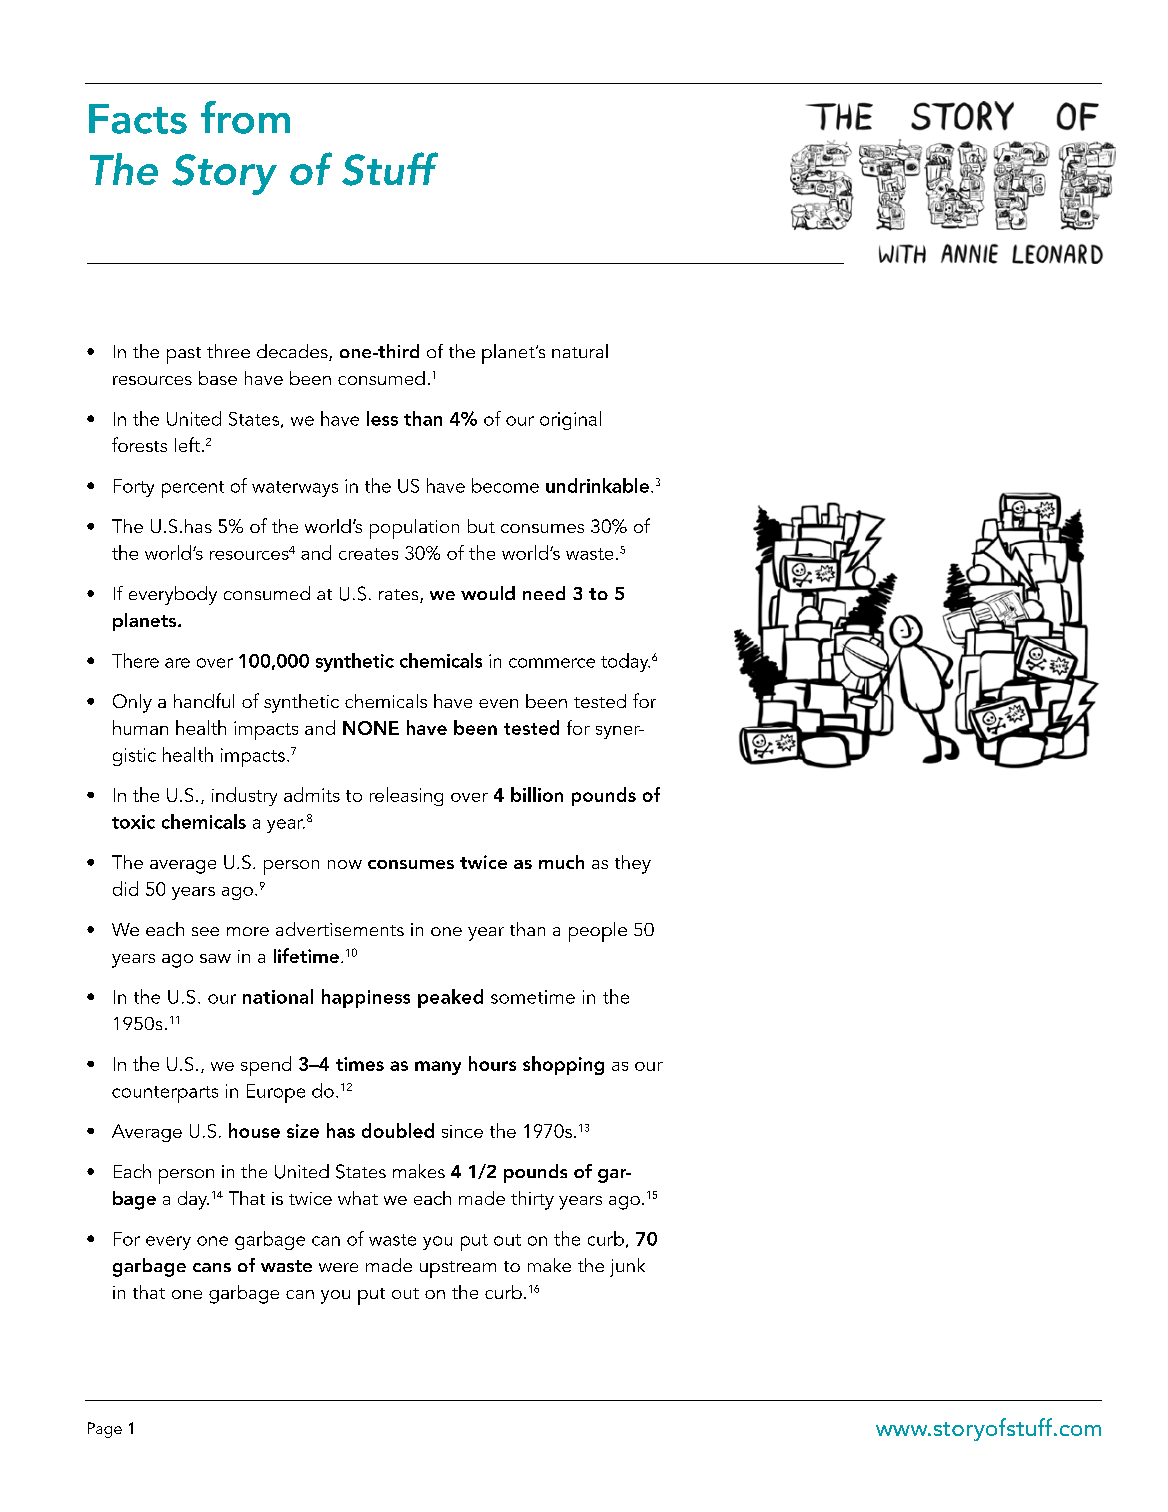  What do you see at coordinates (140, 727) in the screenshot?
I see `human` at bounding box center [140, 727].
